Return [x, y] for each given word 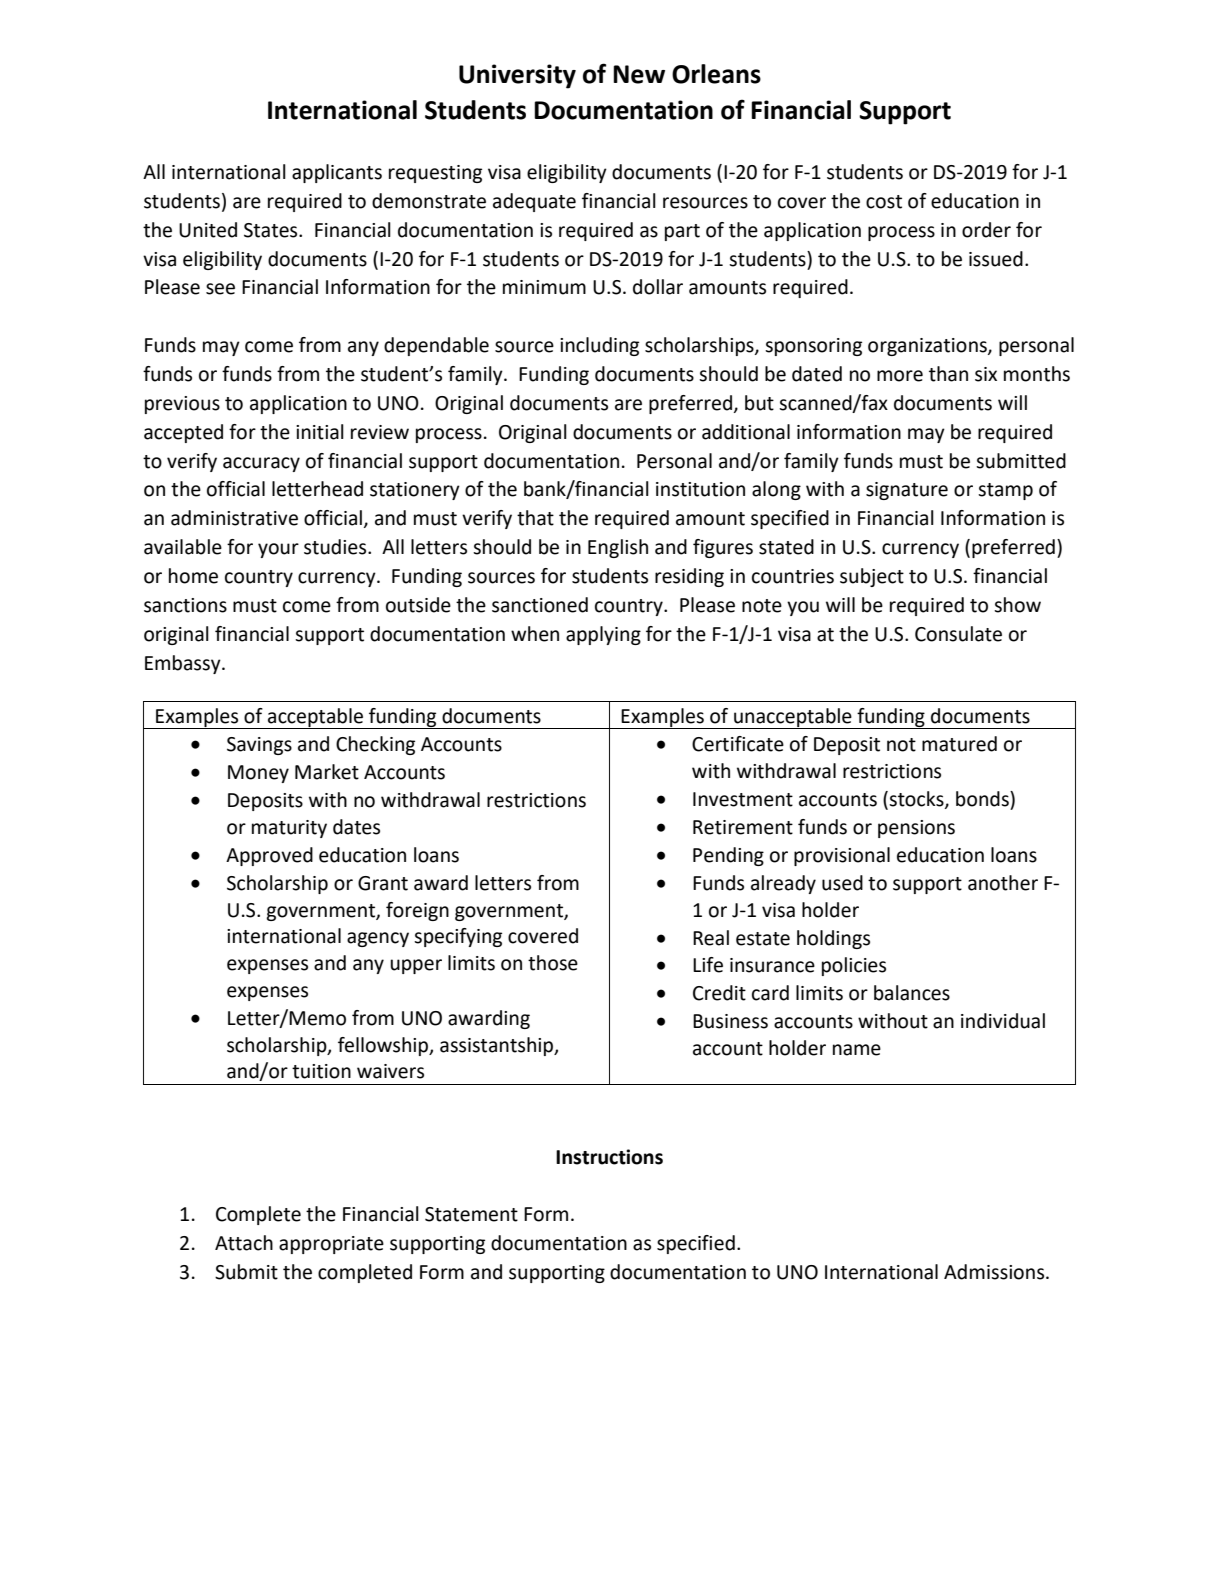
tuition [321, 1071]
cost [884, 202]
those [553, 963]
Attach [244, 1243]
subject [872, 577]
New [639, 74]
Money [258, 774]
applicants [337, 173]
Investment [743, 799]
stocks [917, 800]
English [618, 548]
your [278, 550]
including [599, 346]
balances [912, 993]
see [220, 289]
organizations [928, 347]
